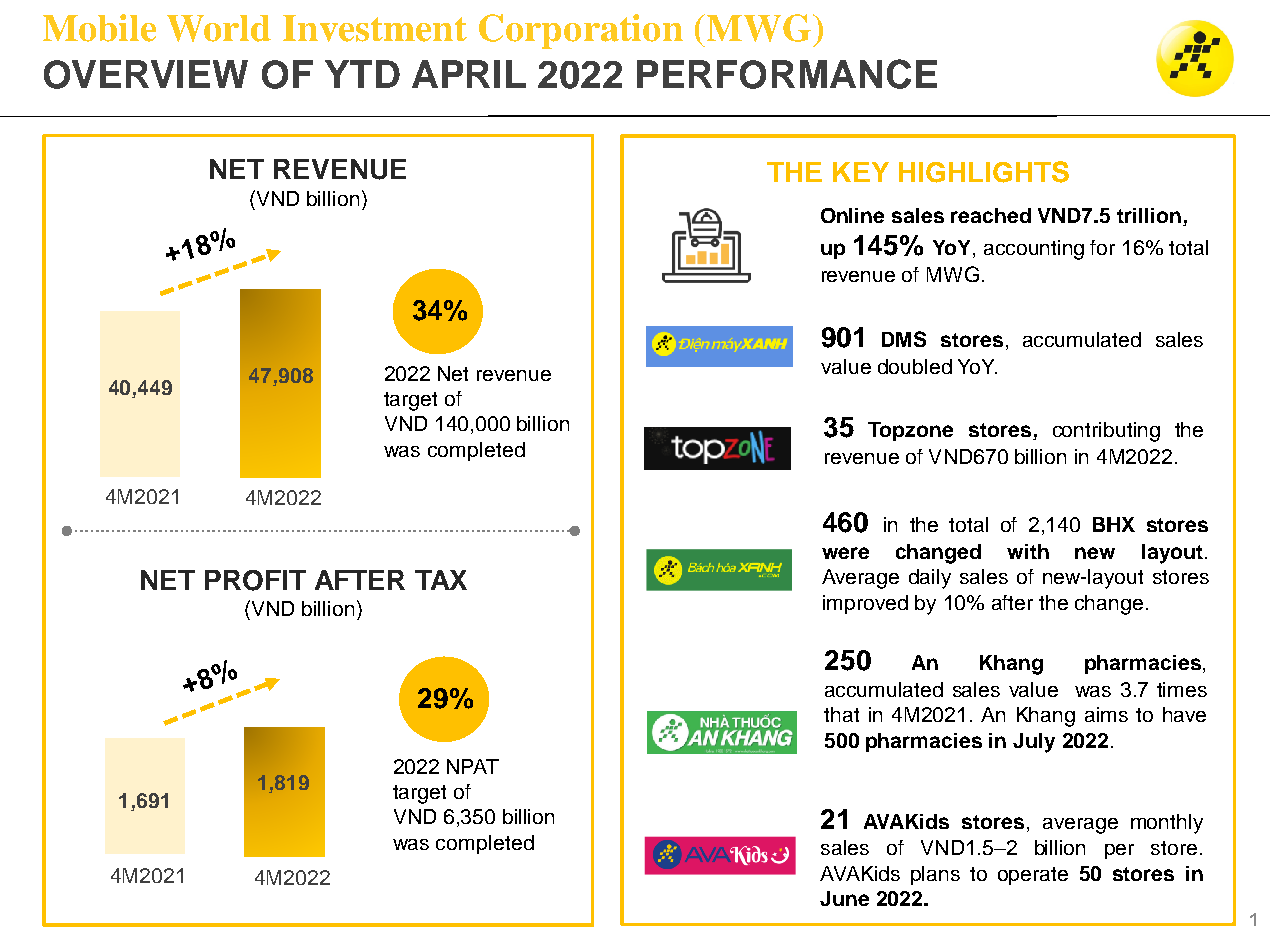 The image size is (1270, 952). What do you see at coordinates (787, 74) in the page?
I see `PERFORMANCE` at bounding box center [787, 74].
